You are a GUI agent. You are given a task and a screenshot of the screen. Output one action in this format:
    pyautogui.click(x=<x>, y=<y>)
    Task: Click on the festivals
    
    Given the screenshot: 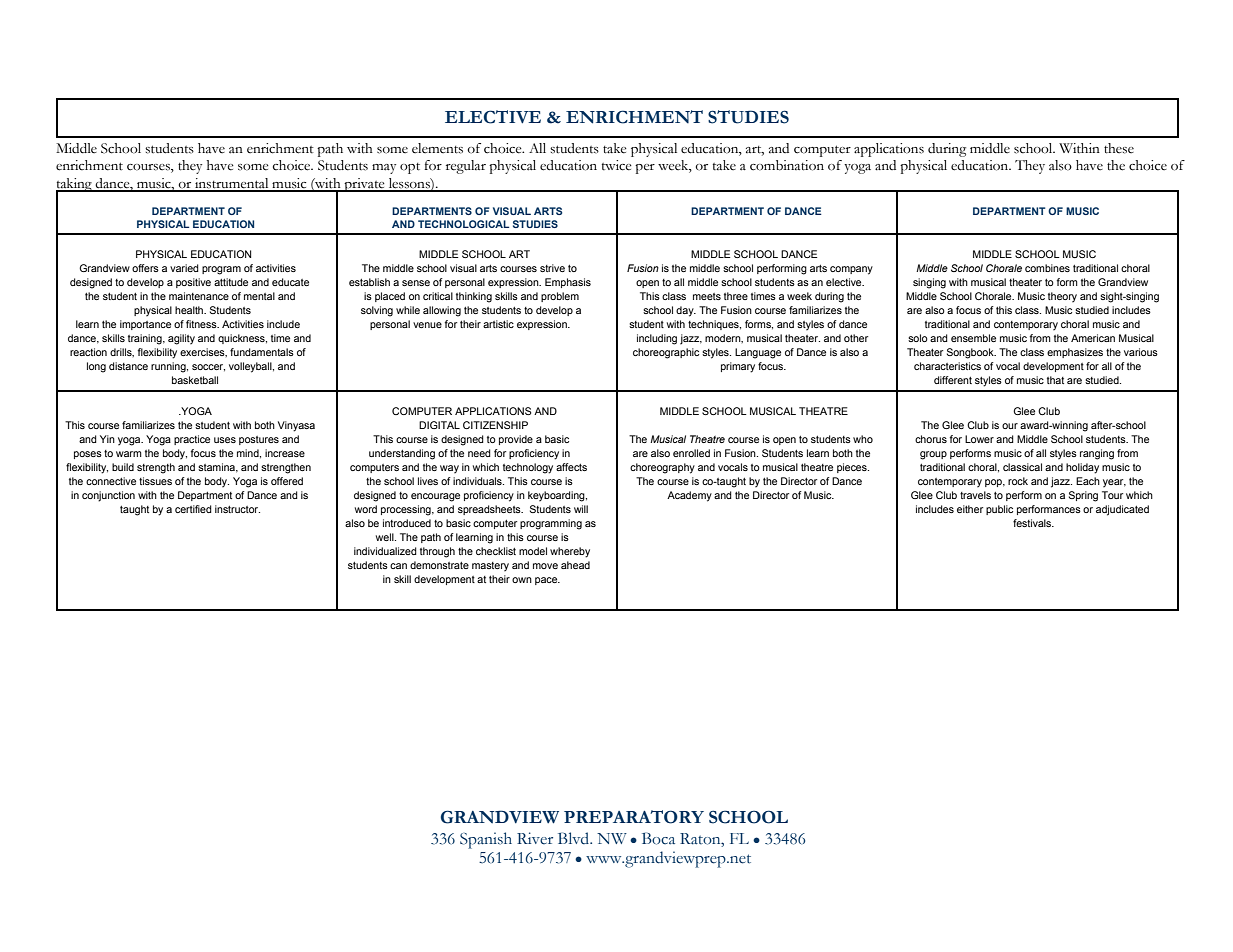 What is the action you would take?
    pyautogui.click(x=1033, y=523)
